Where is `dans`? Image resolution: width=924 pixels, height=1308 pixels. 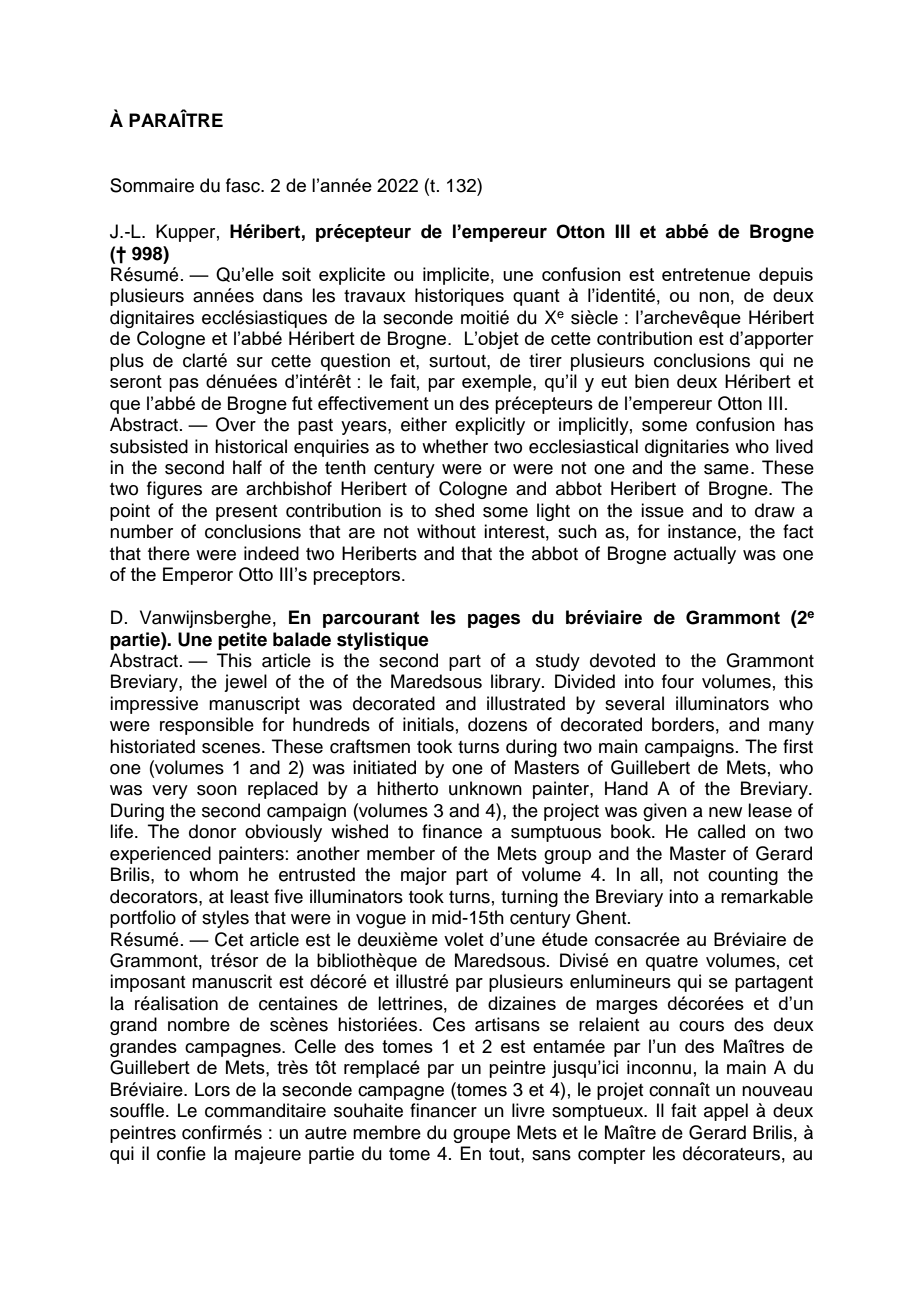 dans is located at coordinates (283, 295).
